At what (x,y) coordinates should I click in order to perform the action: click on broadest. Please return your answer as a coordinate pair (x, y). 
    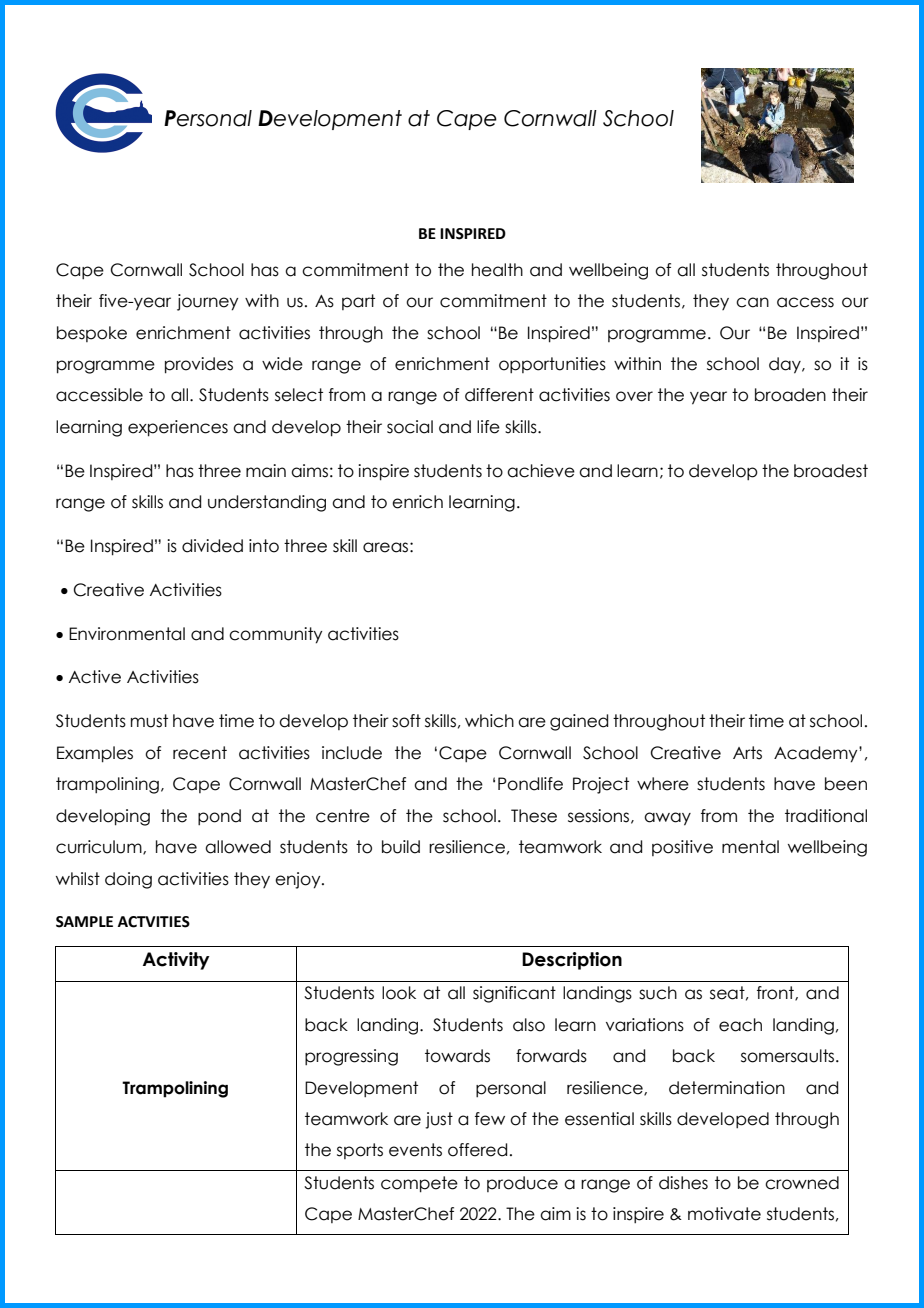
    Looking at the image, I should click on (831, 471).
